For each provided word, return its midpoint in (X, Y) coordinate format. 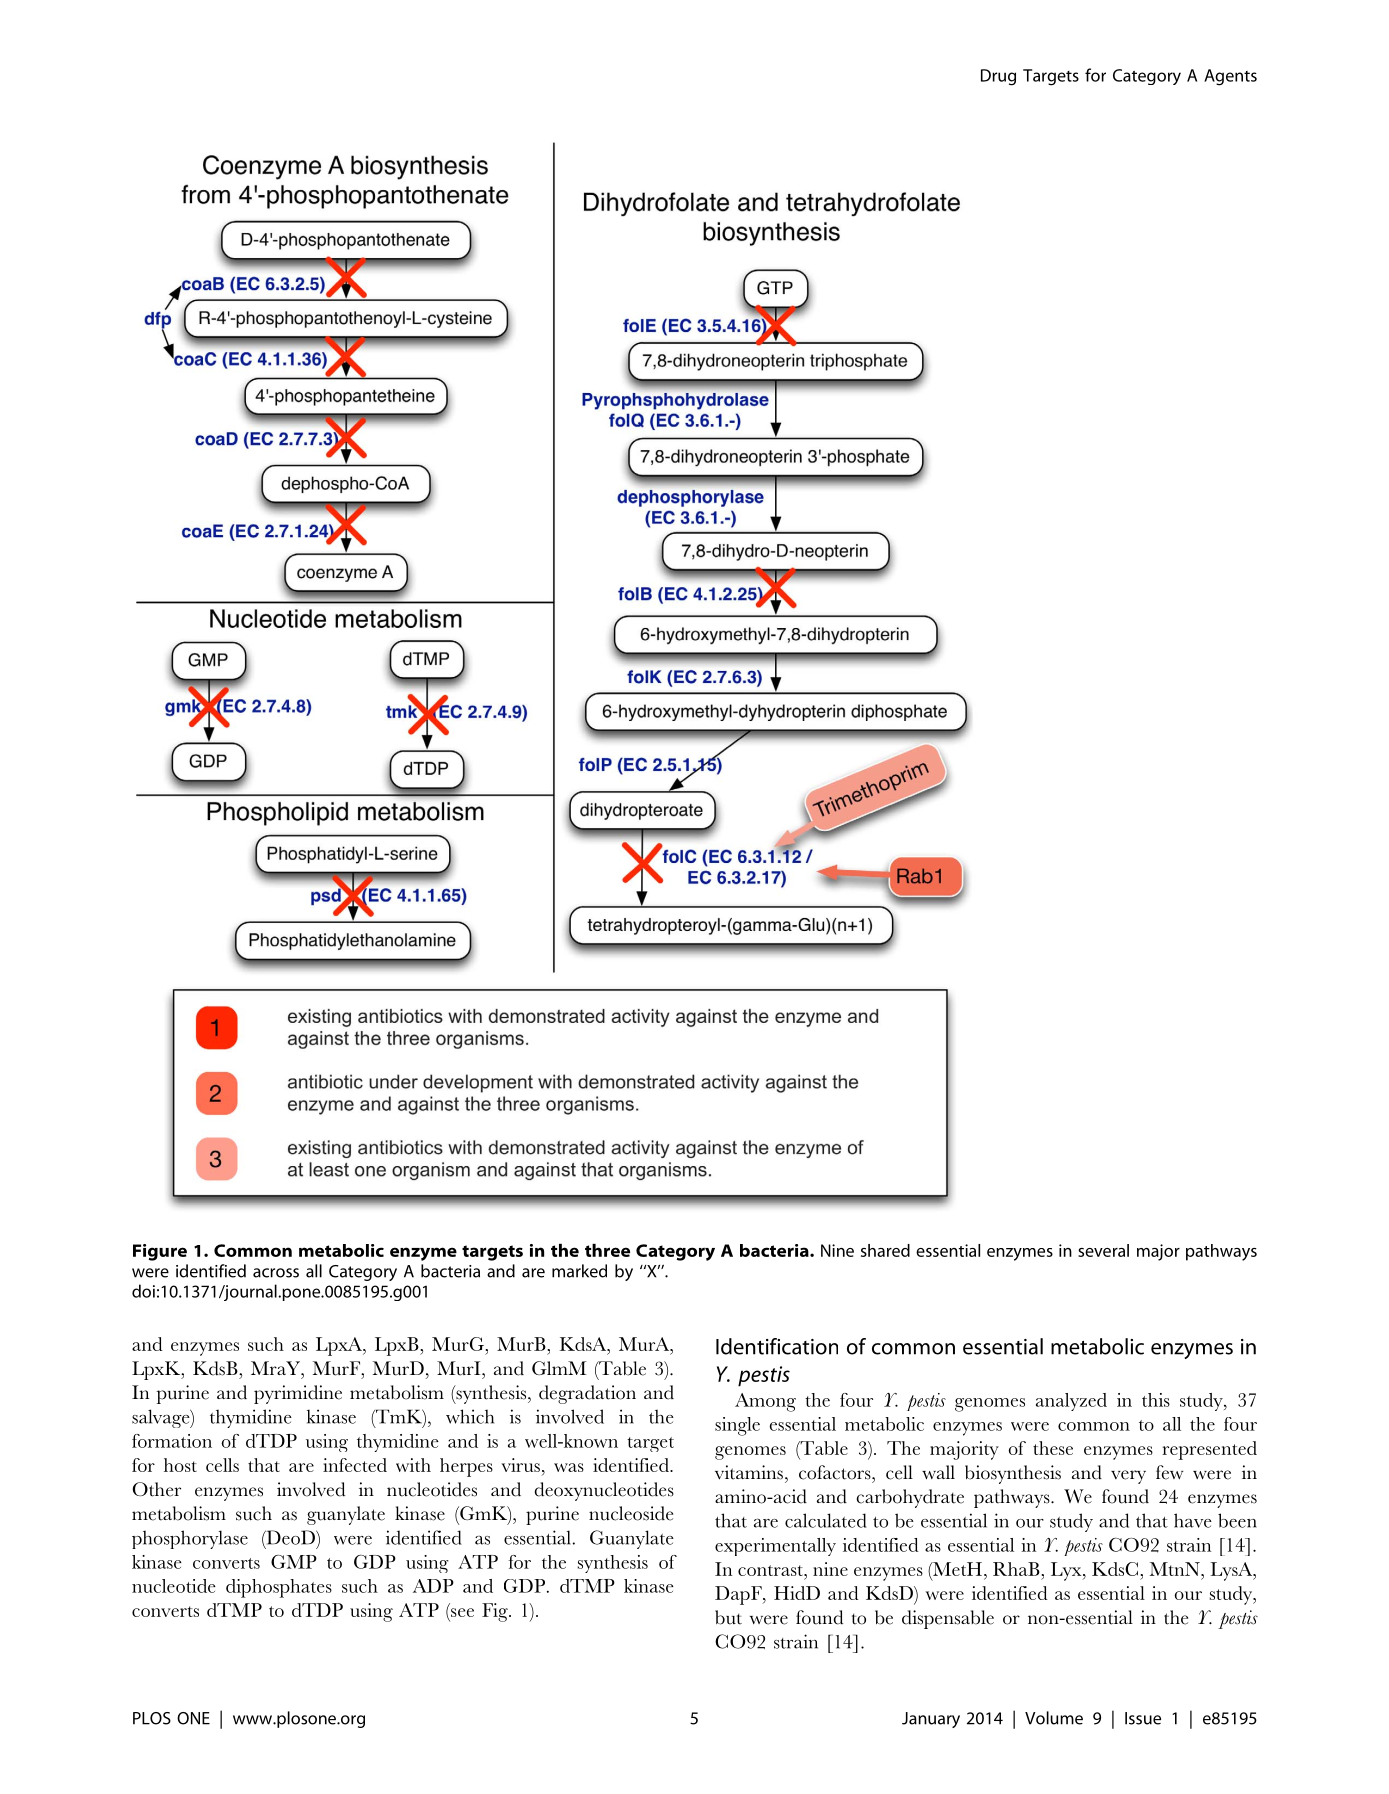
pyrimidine (298, 1394)
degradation (587, 1394)
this (1156, 1400)
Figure (160, 1252)
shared (885, 1250)
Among (765, 1402)
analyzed (1071, 1402)
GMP (294, 1562)
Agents (1230, 77)
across (276, 1273)
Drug (998, 77)
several (1103, 1250)
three (607, 1250)
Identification (777, 1346)
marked (579, 1271)
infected (355, 1465)
